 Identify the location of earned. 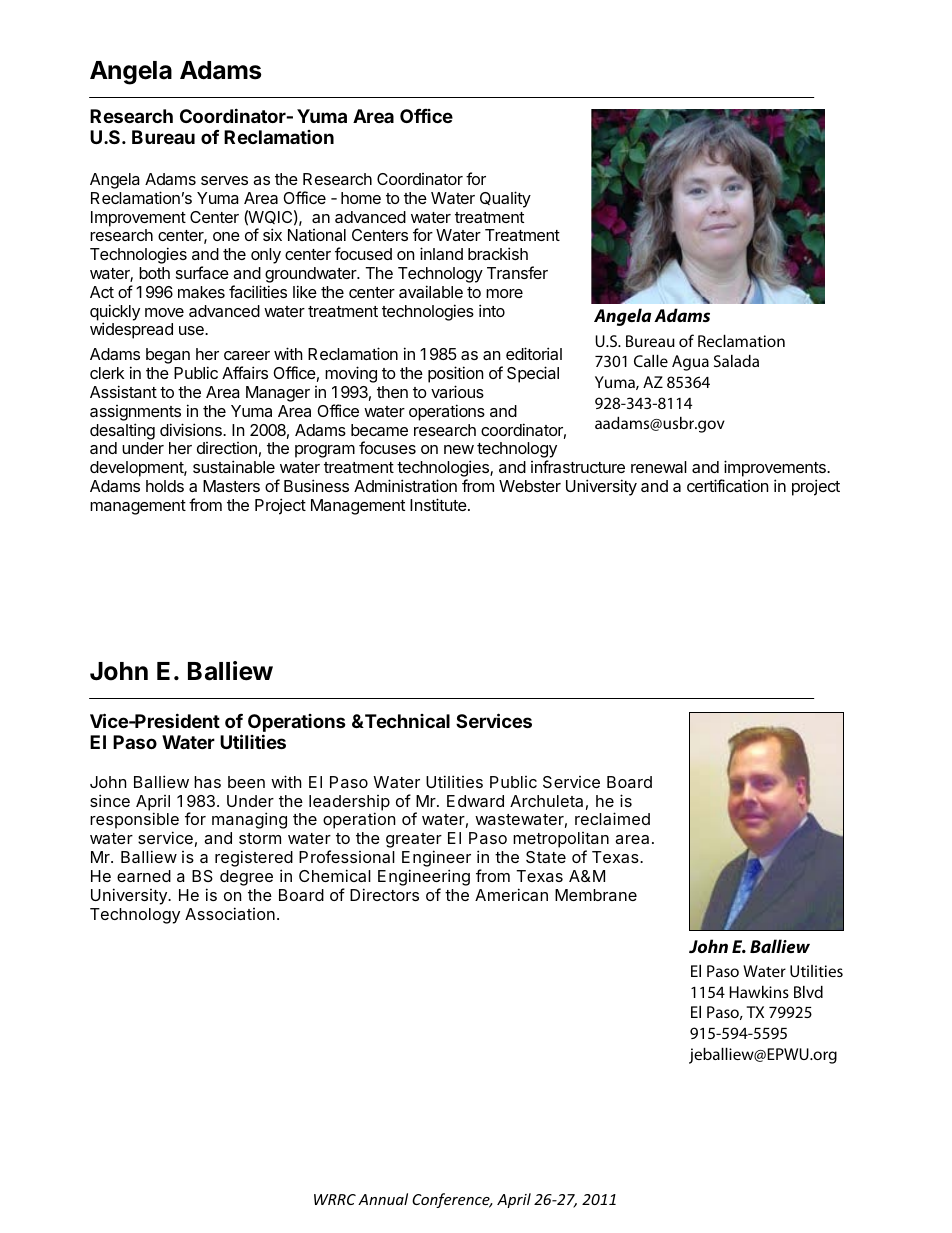
(144, 876).
